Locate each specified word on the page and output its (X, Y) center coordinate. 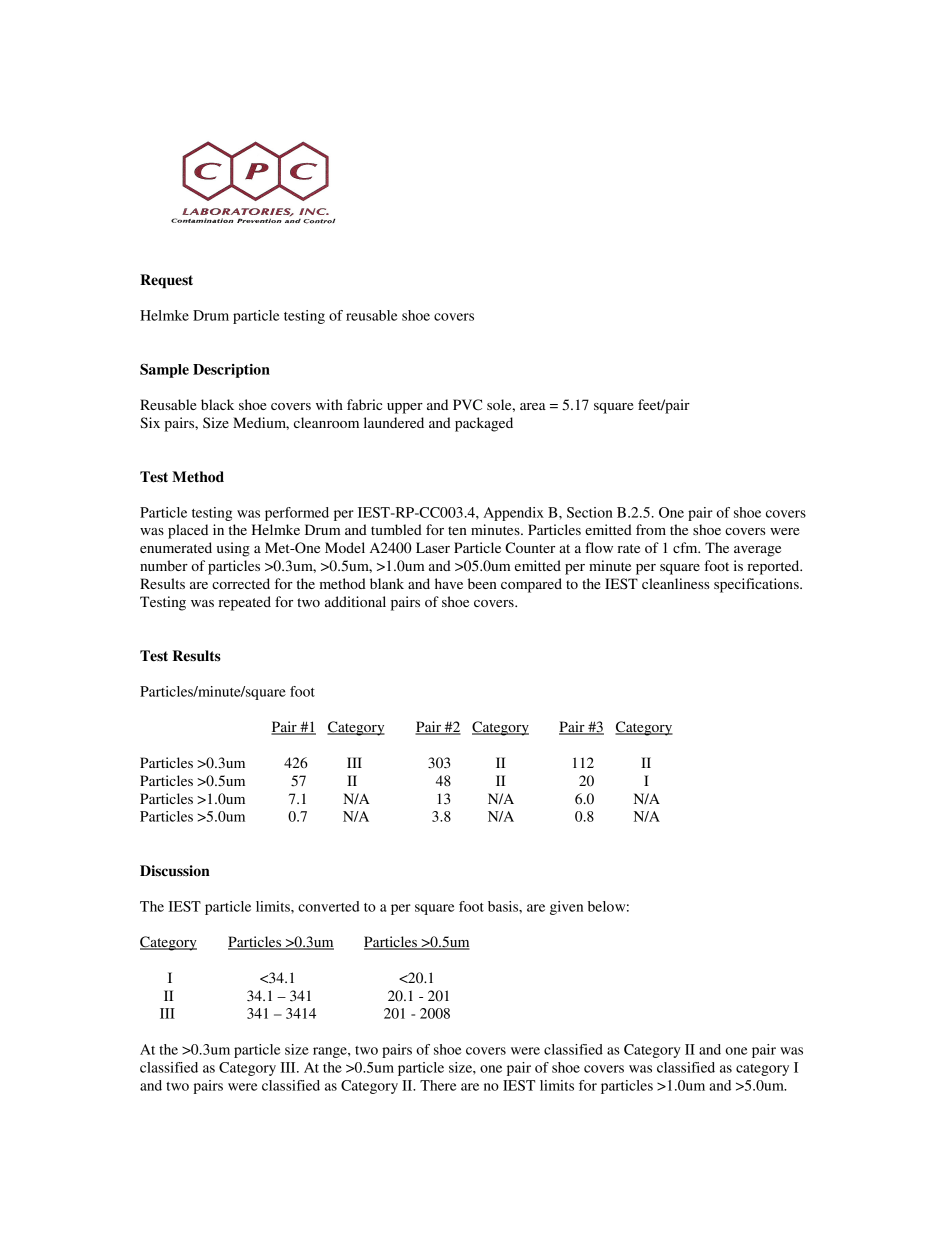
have (449, 583)
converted (329, 906)
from (651, 529)
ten (457, 530)
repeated (244, 603)
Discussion (175, 871)
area (533, 406)
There (438, 1085)
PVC (467, 404)
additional (355, 601)
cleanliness (675, 583)
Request (166, 281)
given (566, 908)
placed (188, 531)
